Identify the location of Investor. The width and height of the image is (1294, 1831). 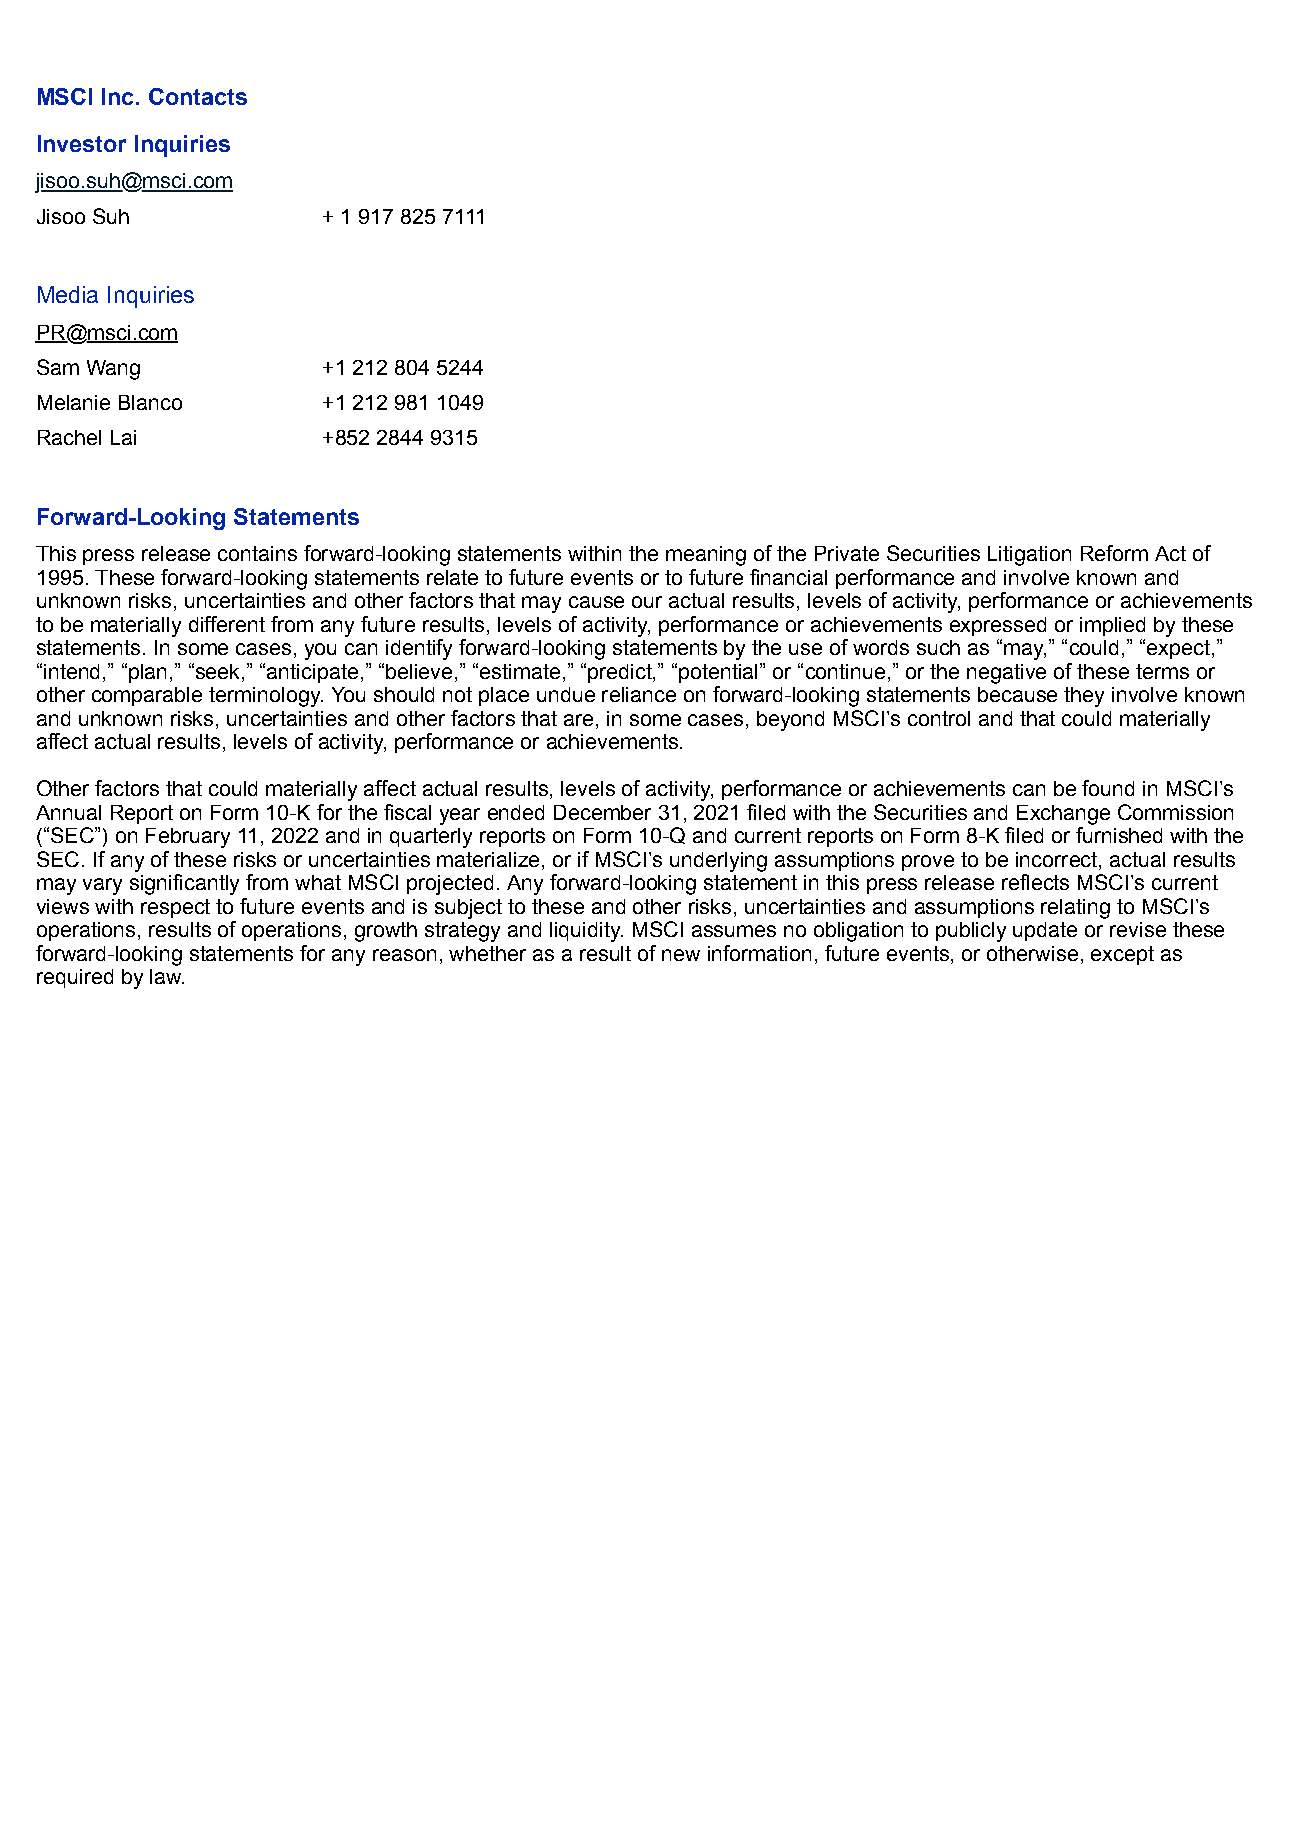
(82, 143).
